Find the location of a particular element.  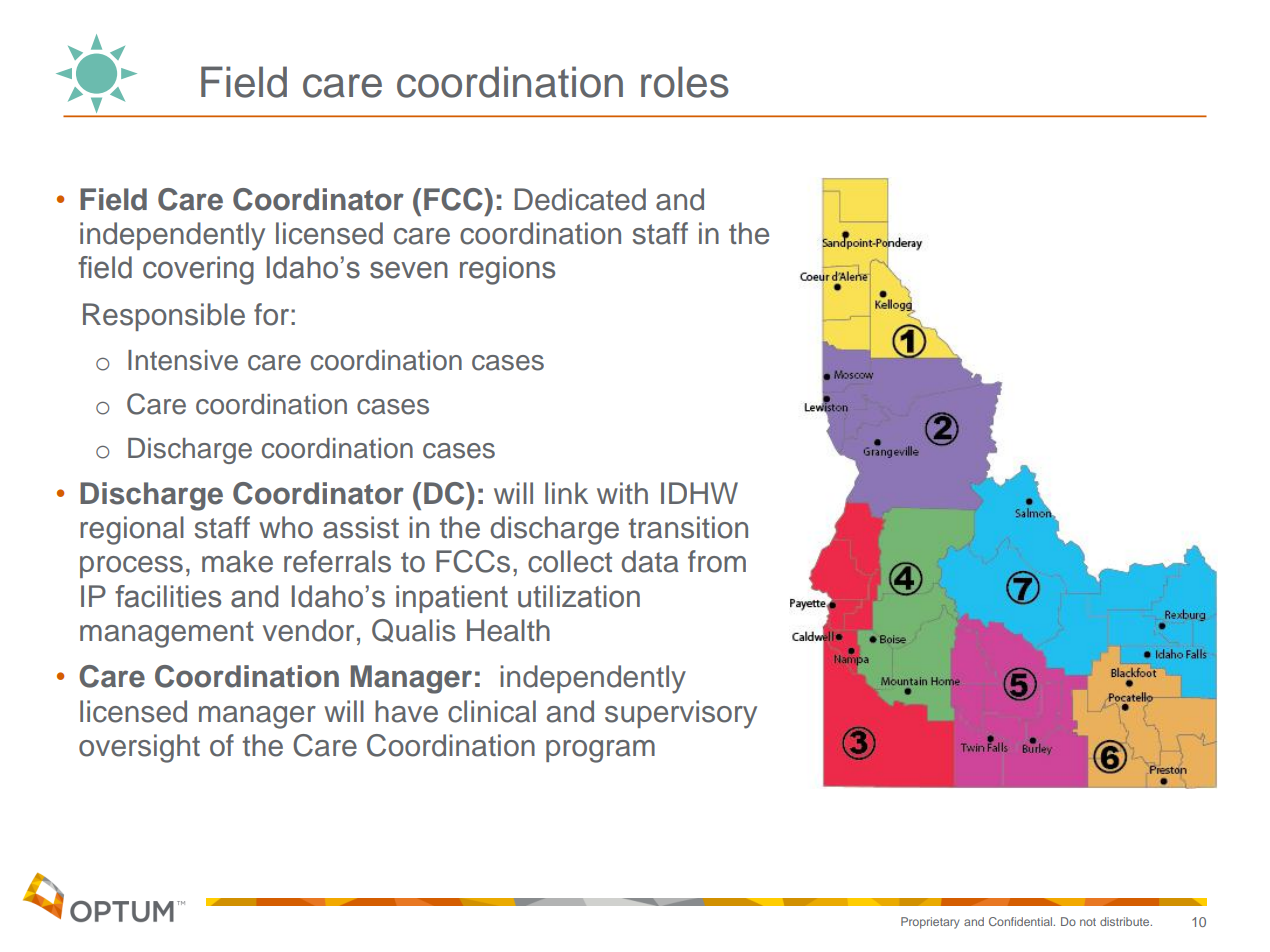

oversight is located at coordinates (139, 748).
